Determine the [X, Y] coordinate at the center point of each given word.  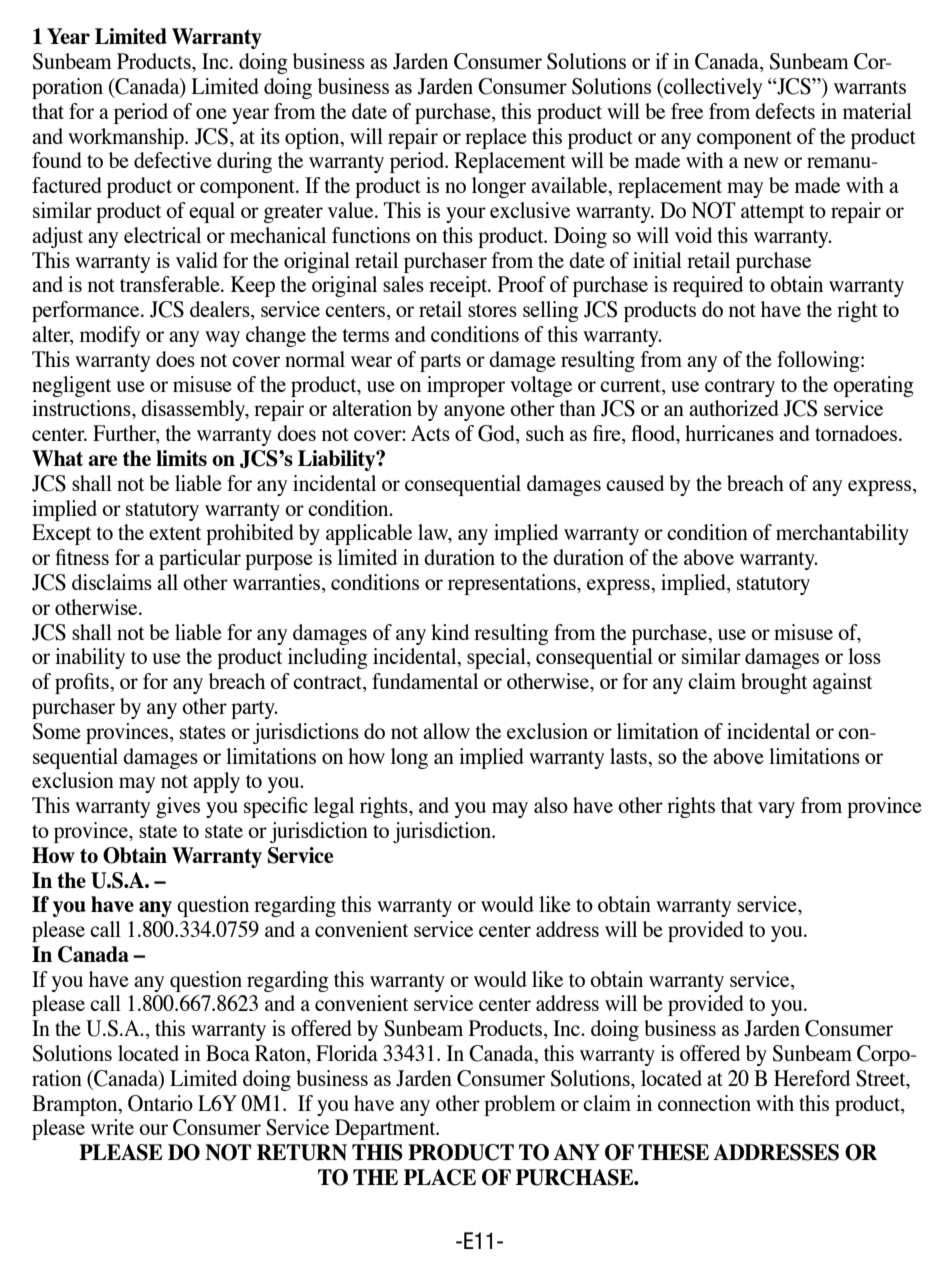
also [551, 805]
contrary [740, 388]
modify [110, 336]
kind [450, 632]
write [112, 1127]
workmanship [127, 138]
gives [178, 807]
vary [776, 810]
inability [90, 658]
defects [785, 111]
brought [774, 683]
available [570, 186]
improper [466, 386]
